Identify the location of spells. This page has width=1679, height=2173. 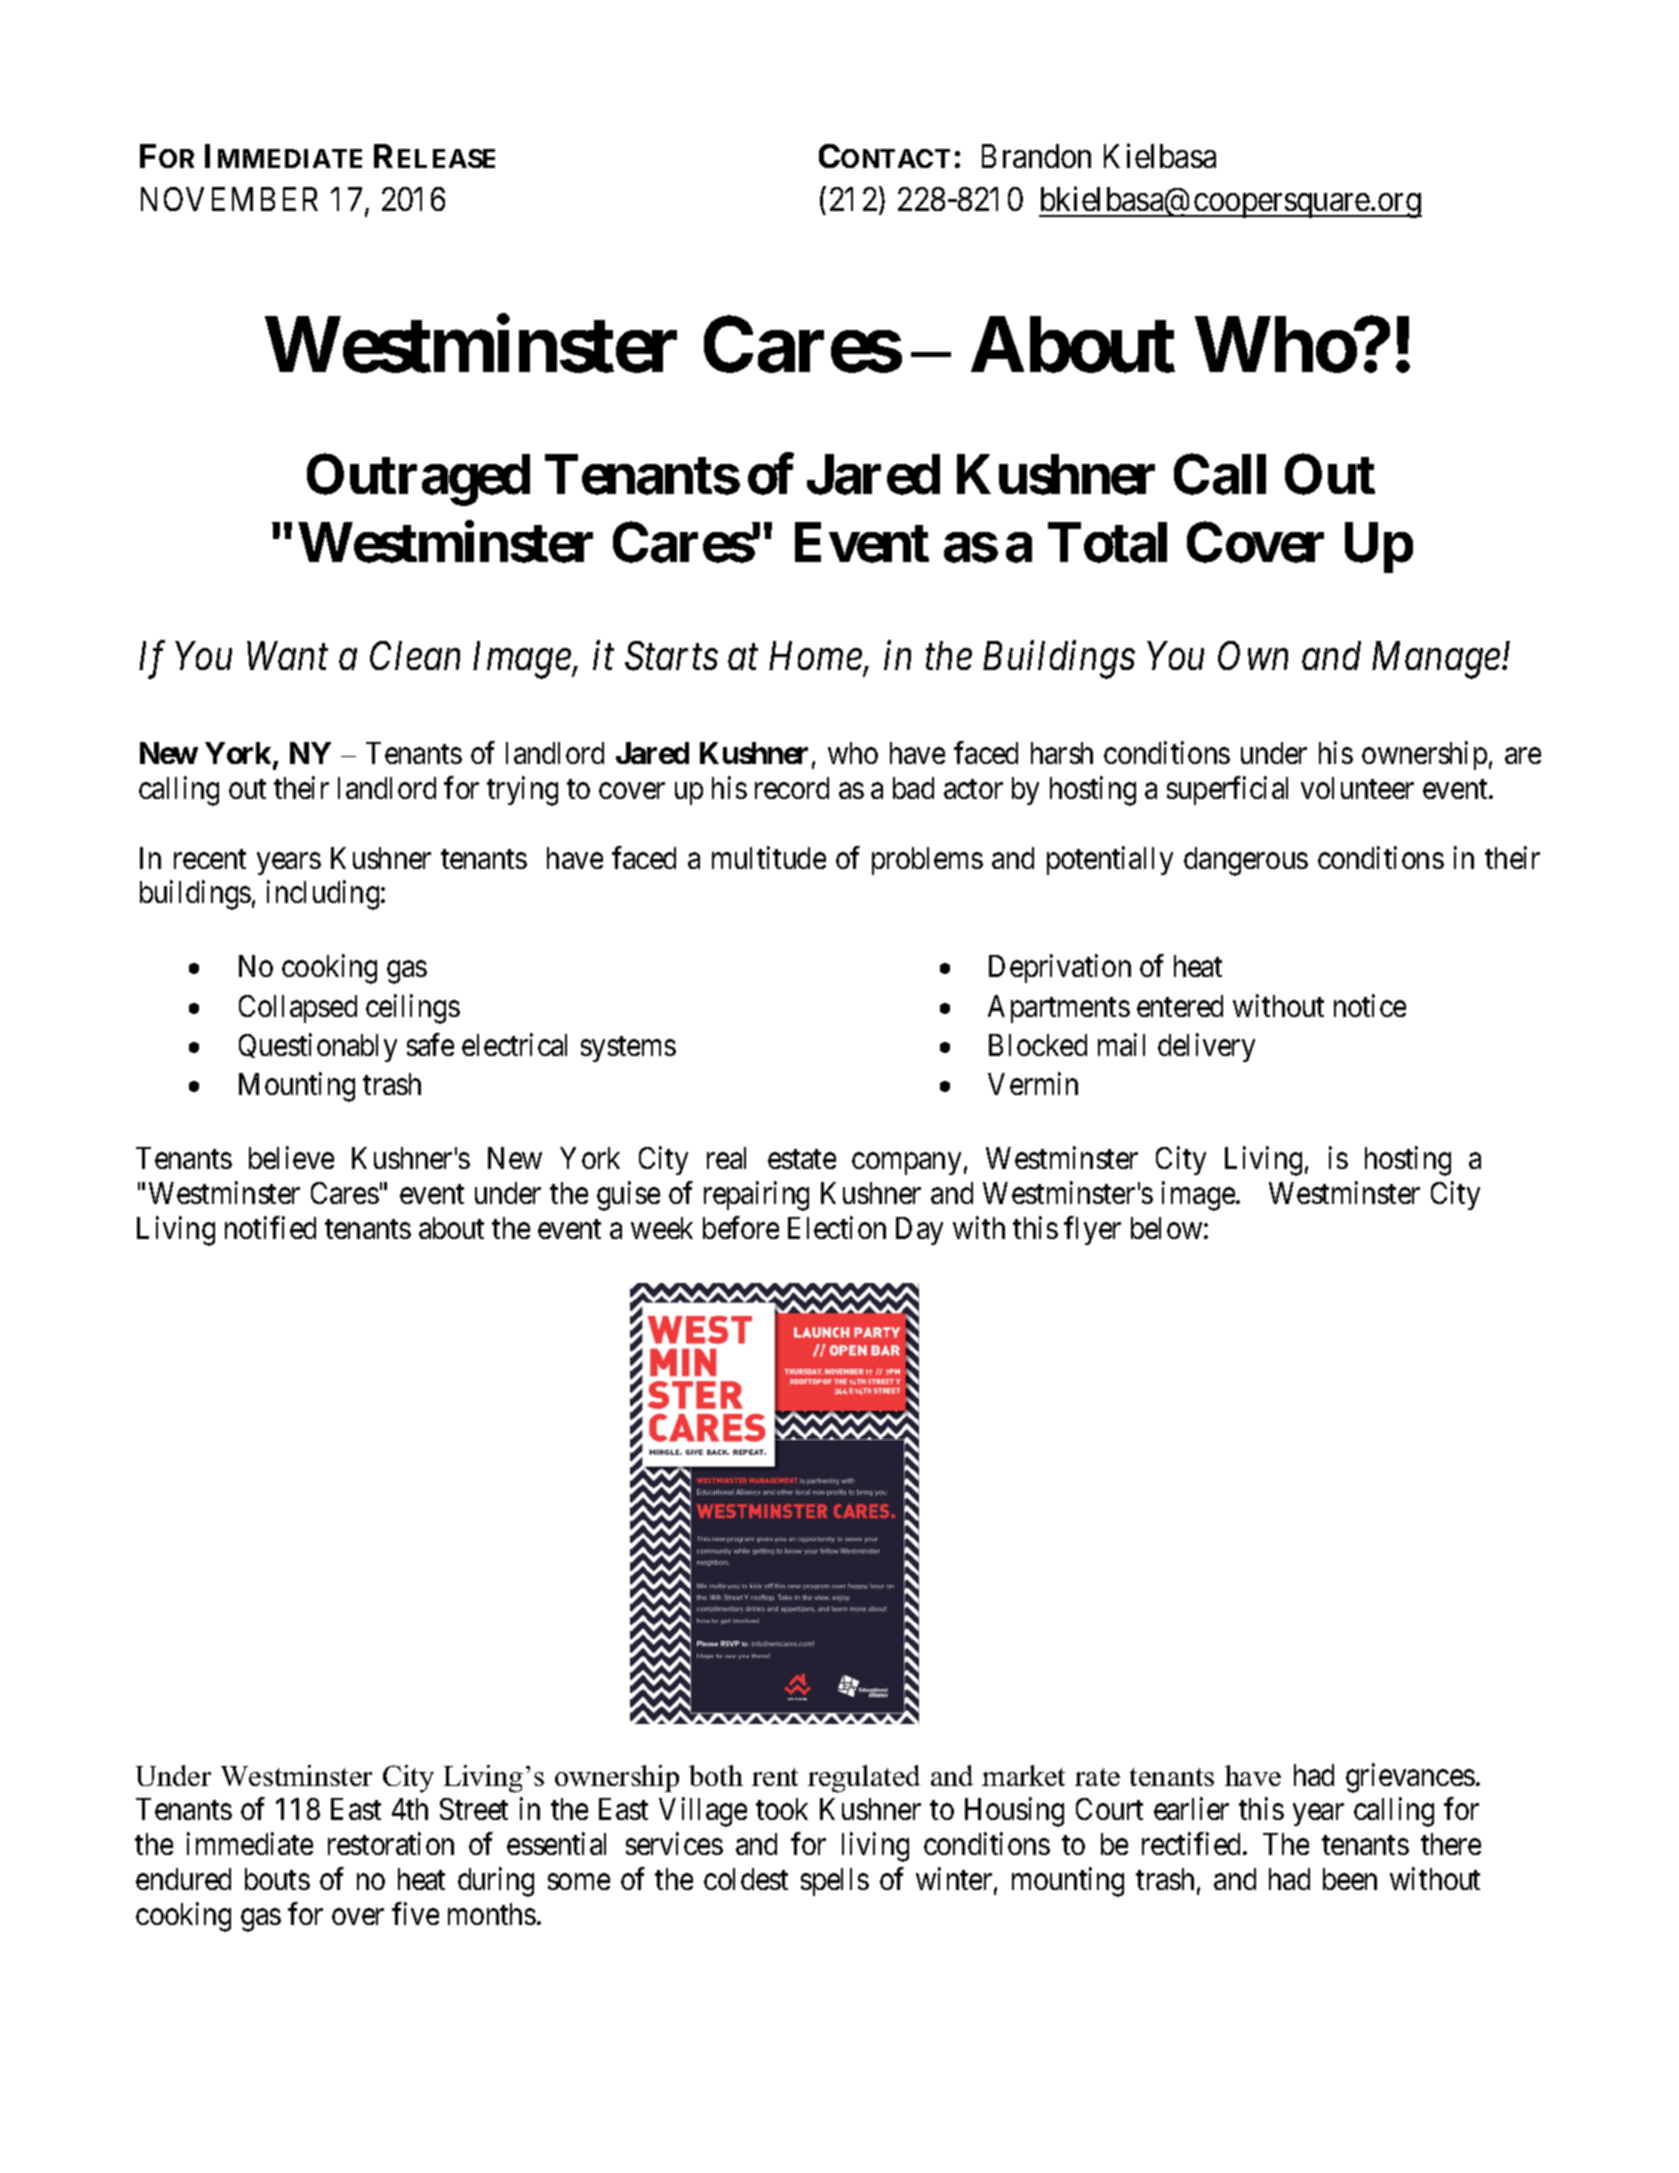
(835, 1882).
